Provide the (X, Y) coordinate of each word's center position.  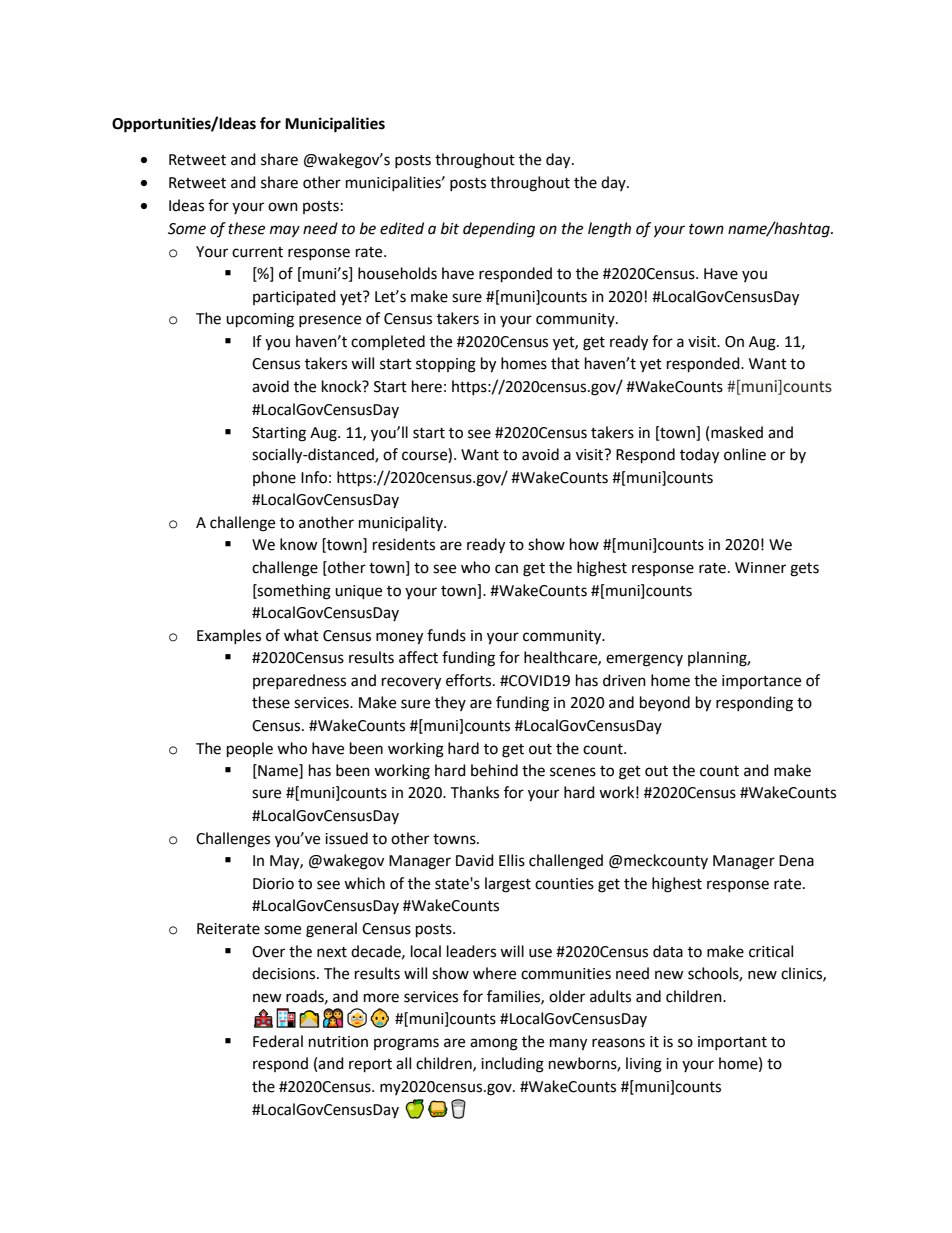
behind (494, 770)
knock (343, 386)
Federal (278, 1041)
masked (737, 432)
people (250, 750)
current (257, 252)
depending (499, 230)
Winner (760, 568)
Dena (796, 861)
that (565, 363)
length (609, 230)
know (299, 544)
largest (508, 885)
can (506, 569)
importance (761, 682)
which (364, 883)
